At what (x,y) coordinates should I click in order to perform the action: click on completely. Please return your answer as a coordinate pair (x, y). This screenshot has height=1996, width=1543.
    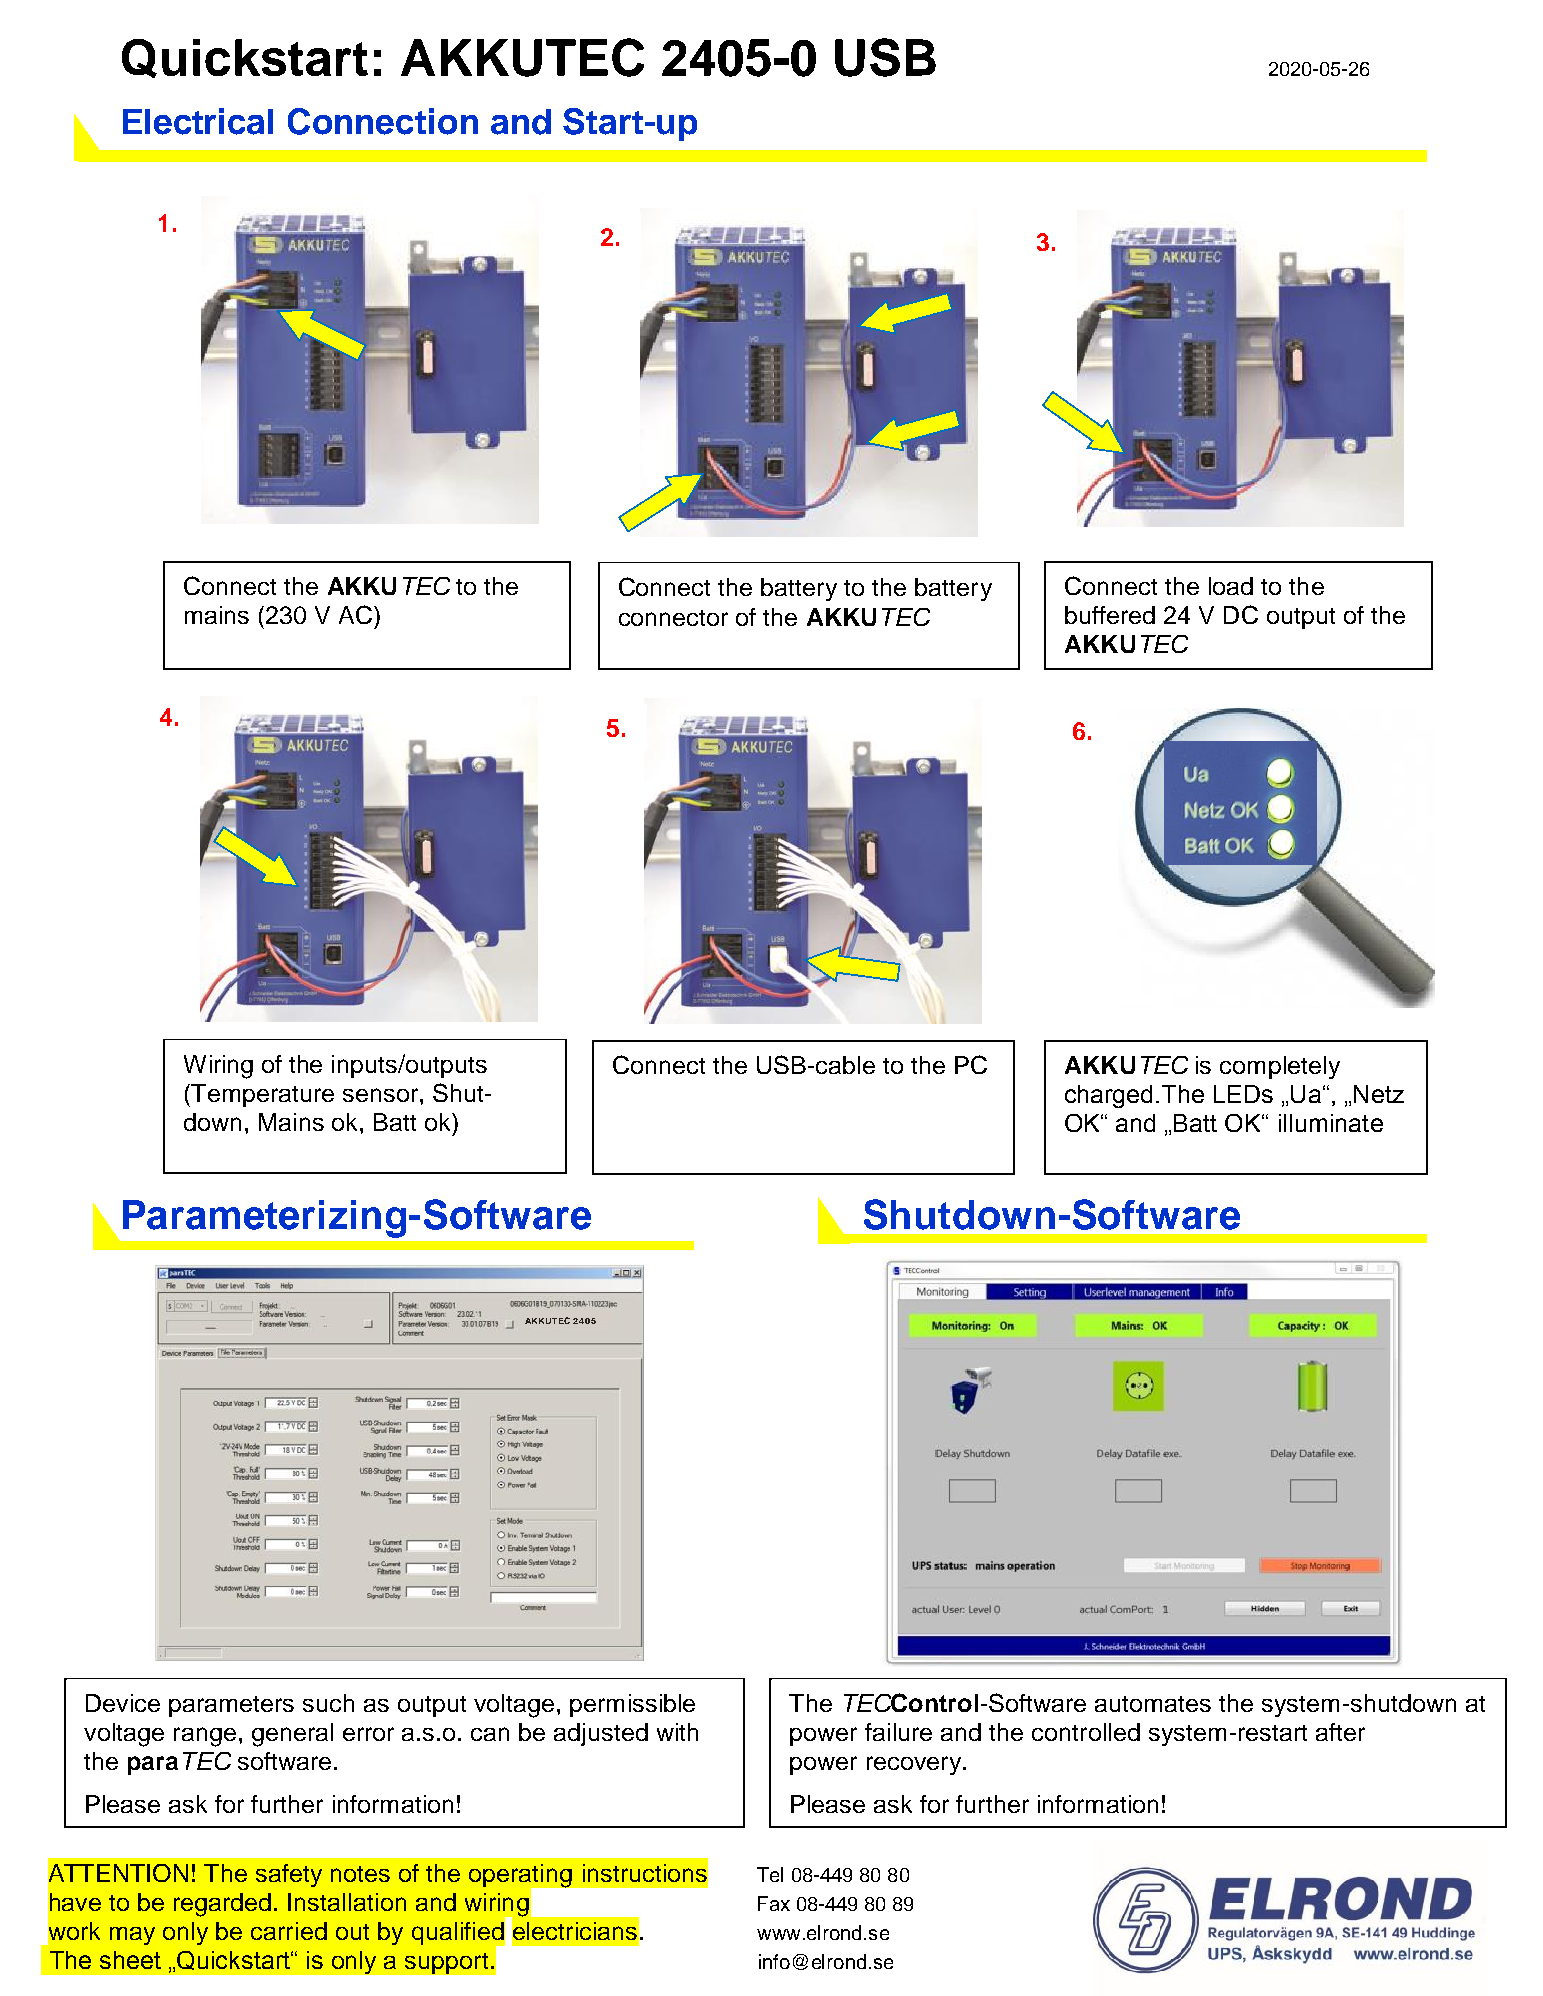
    Looking at the image, I should click on (1280, 1067).
